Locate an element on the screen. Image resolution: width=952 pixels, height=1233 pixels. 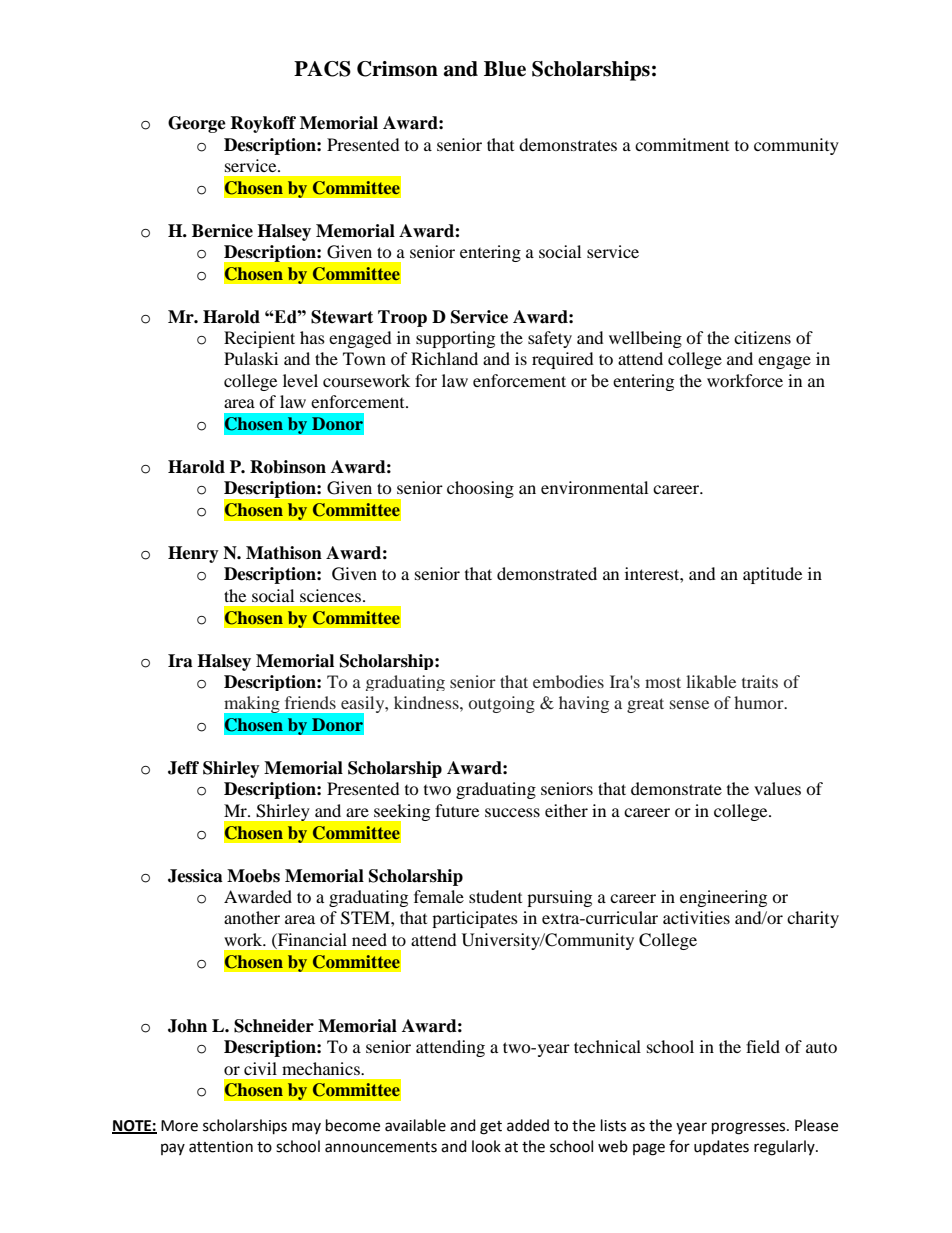
choosing is located at coordinates (480, 489).
